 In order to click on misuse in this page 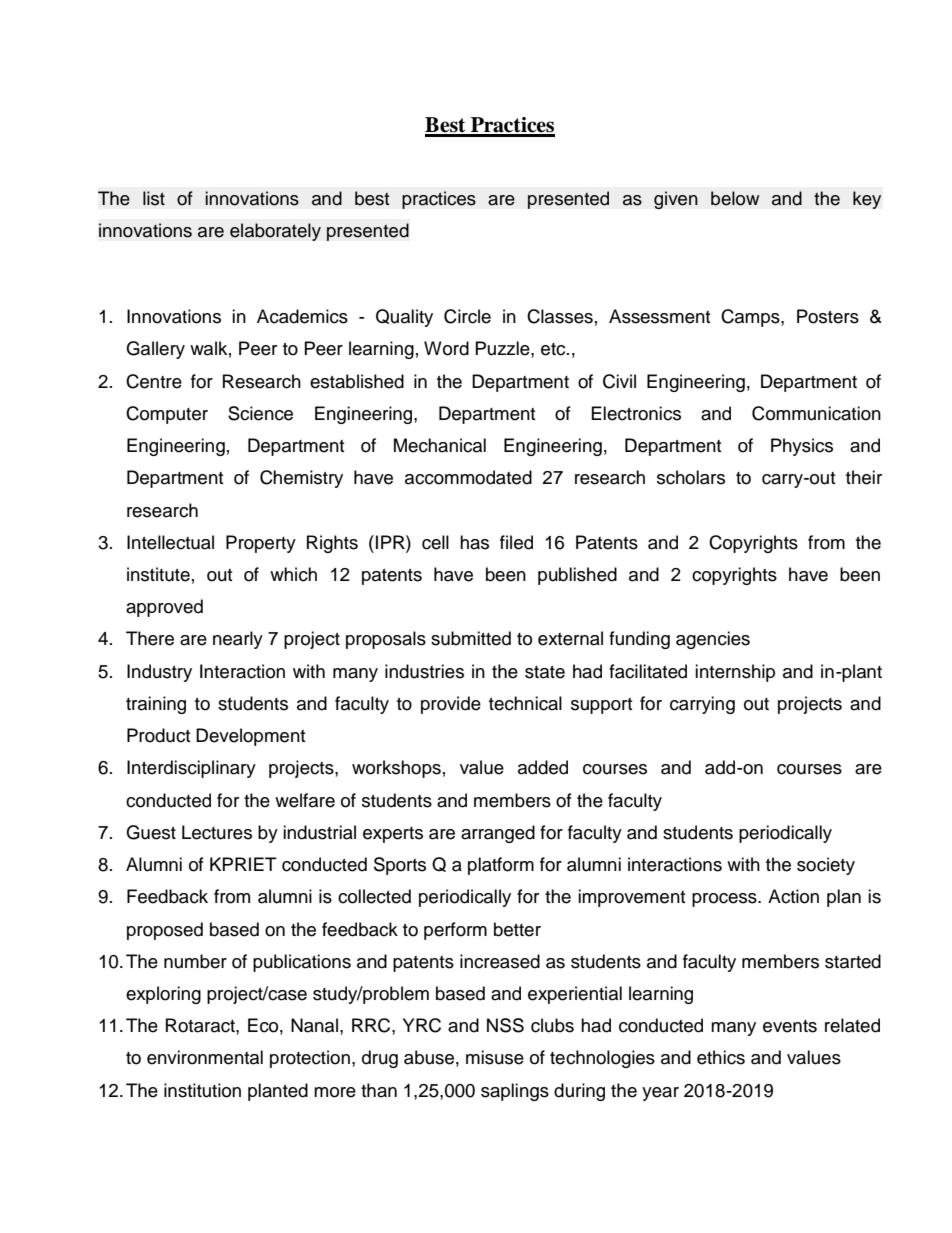, I will do `click(495, 1057)`.
